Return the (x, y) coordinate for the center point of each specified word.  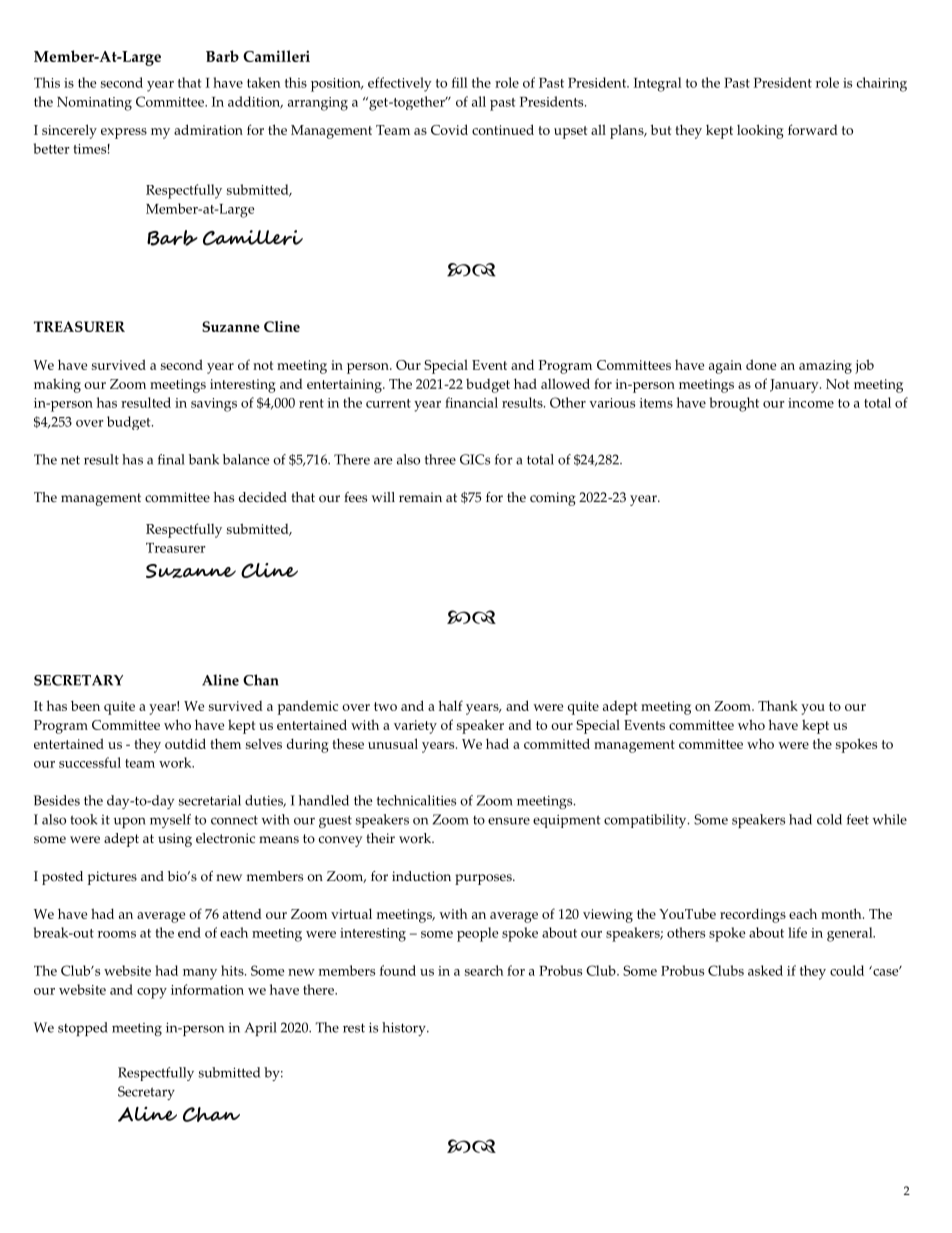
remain (420, 497)
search (484, 970)
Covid (449, 129)
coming (553, 499)
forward (813, 129)
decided (263, 497)
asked (765, 970)
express (124, 133)
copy (152, 993)
